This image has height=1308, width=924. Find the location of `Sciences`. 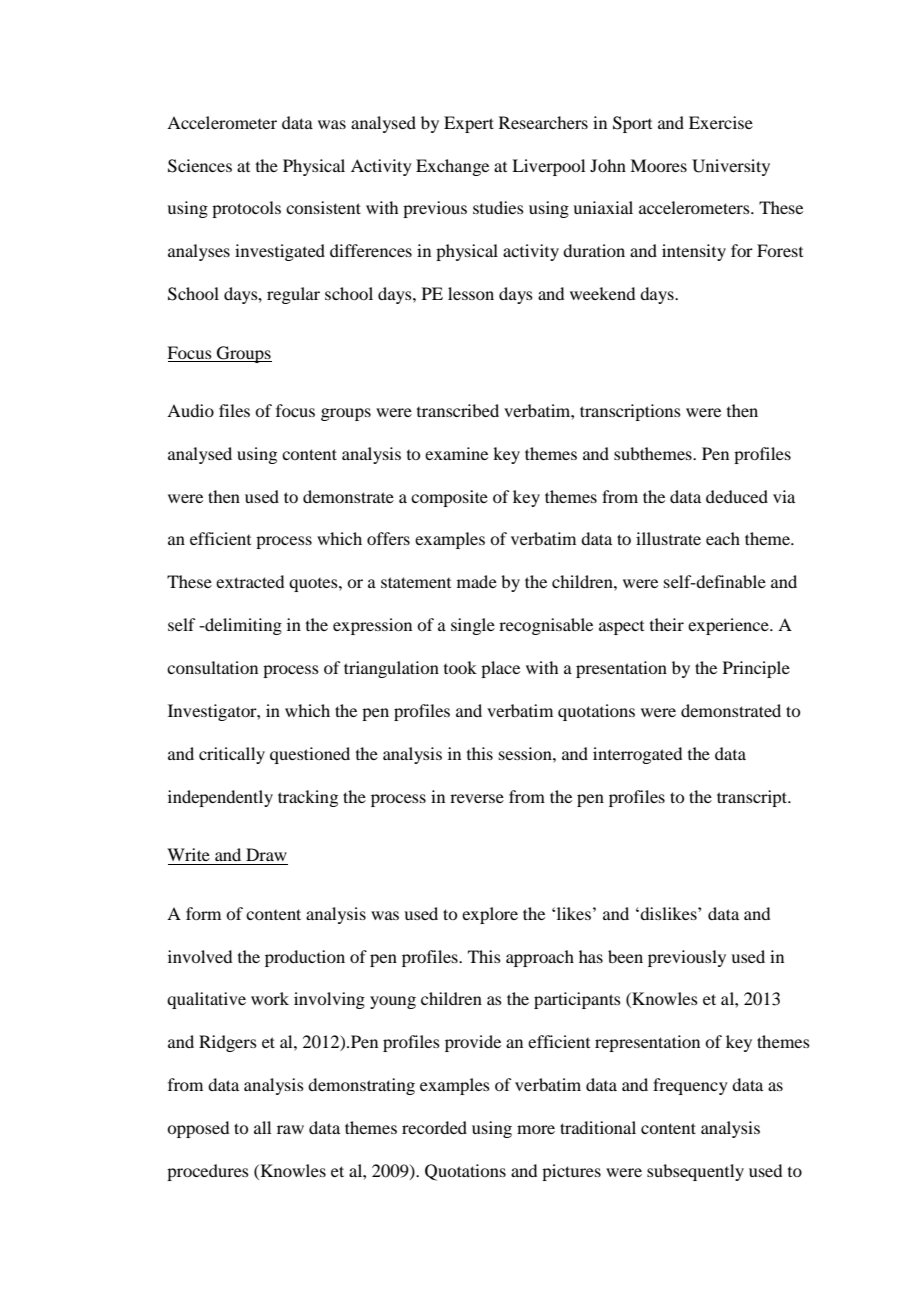

Sciences is located at coordinates (200, 166).
